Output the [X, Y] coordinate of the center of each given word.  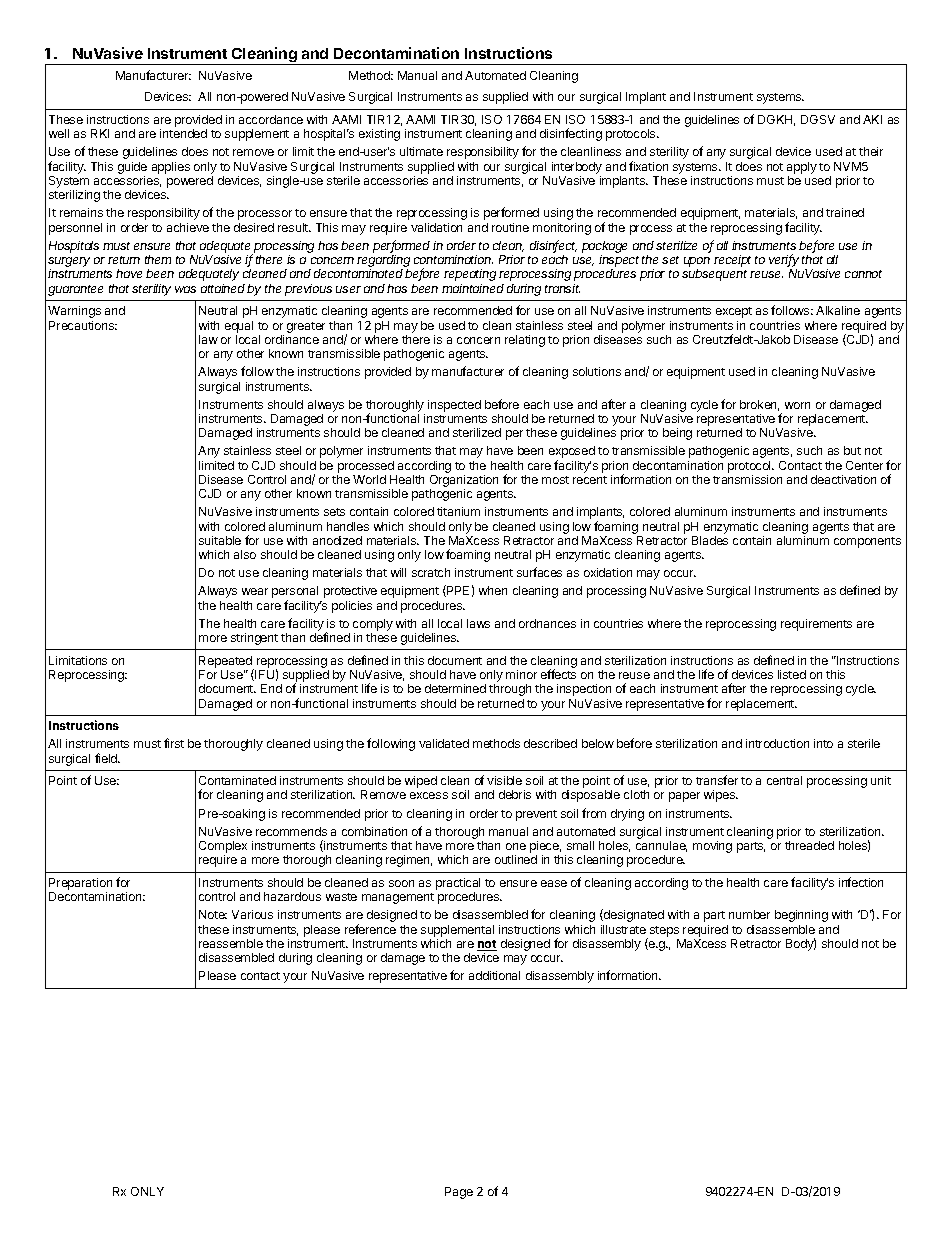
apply [802, 168]
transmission [747, 479]
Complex [223, 847]
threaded [809, 845]
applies [171, 168]
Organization [464, 482]
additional [494, 975]
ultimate [421, 151]
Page [459, 1193]
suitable [220, 540]
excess [429, 795]
